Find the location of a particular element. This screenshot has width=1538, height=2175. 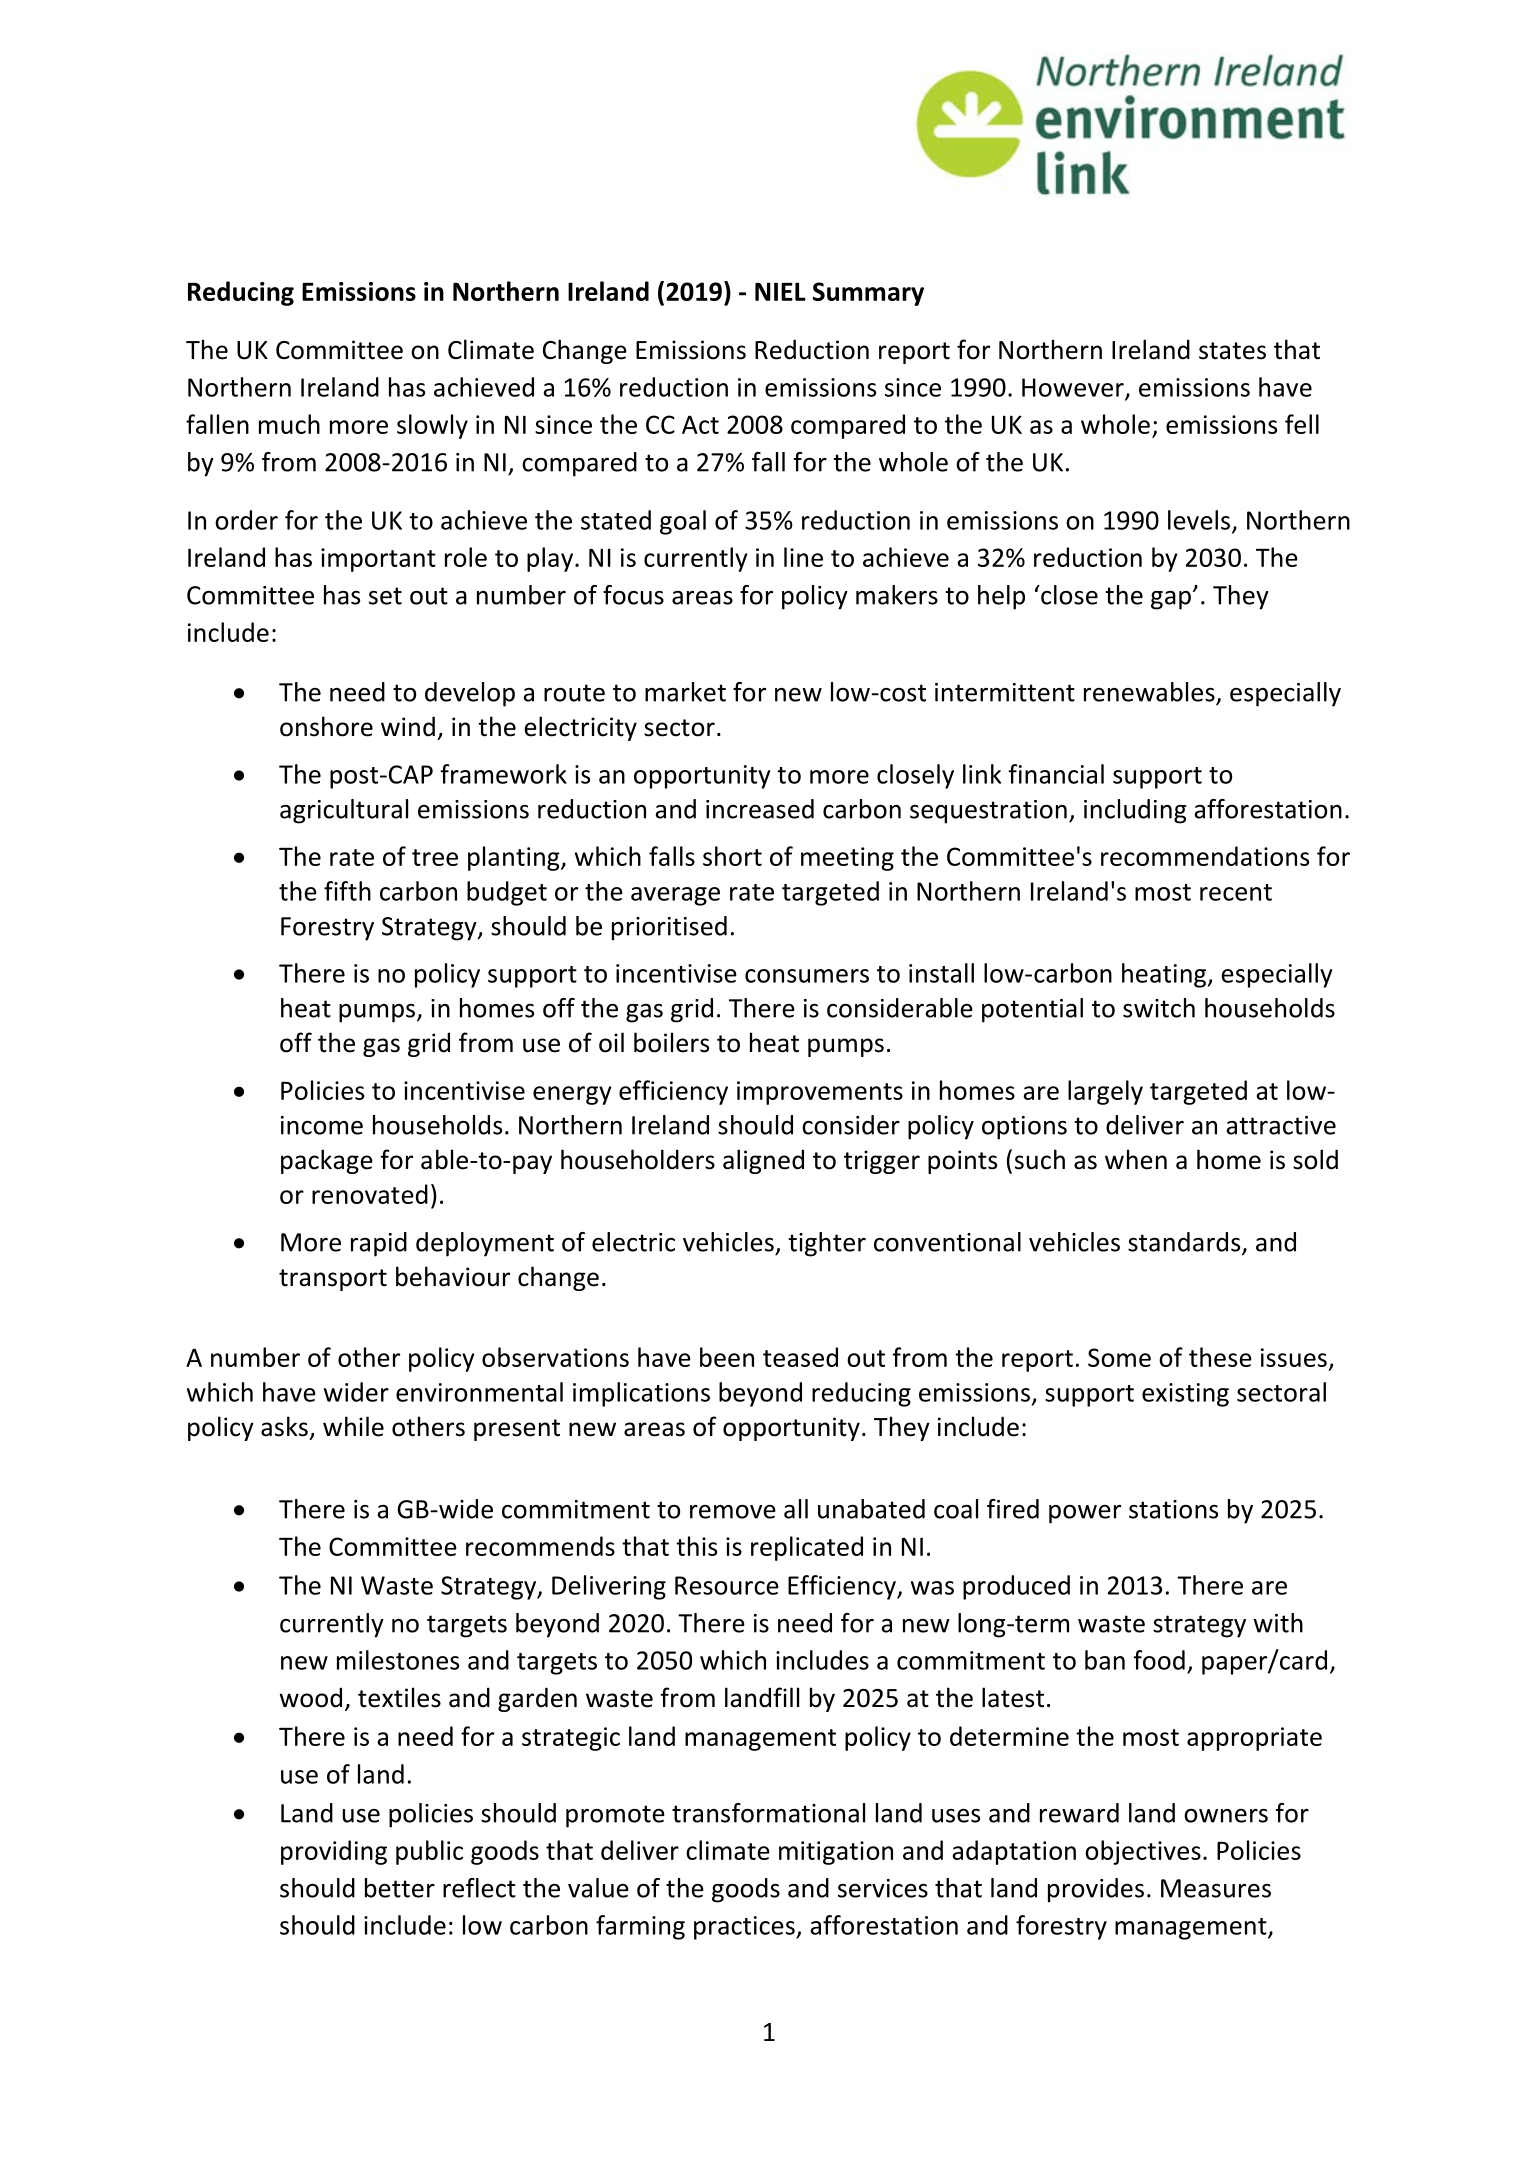

NIEL is located at coordinates (780, 291).
